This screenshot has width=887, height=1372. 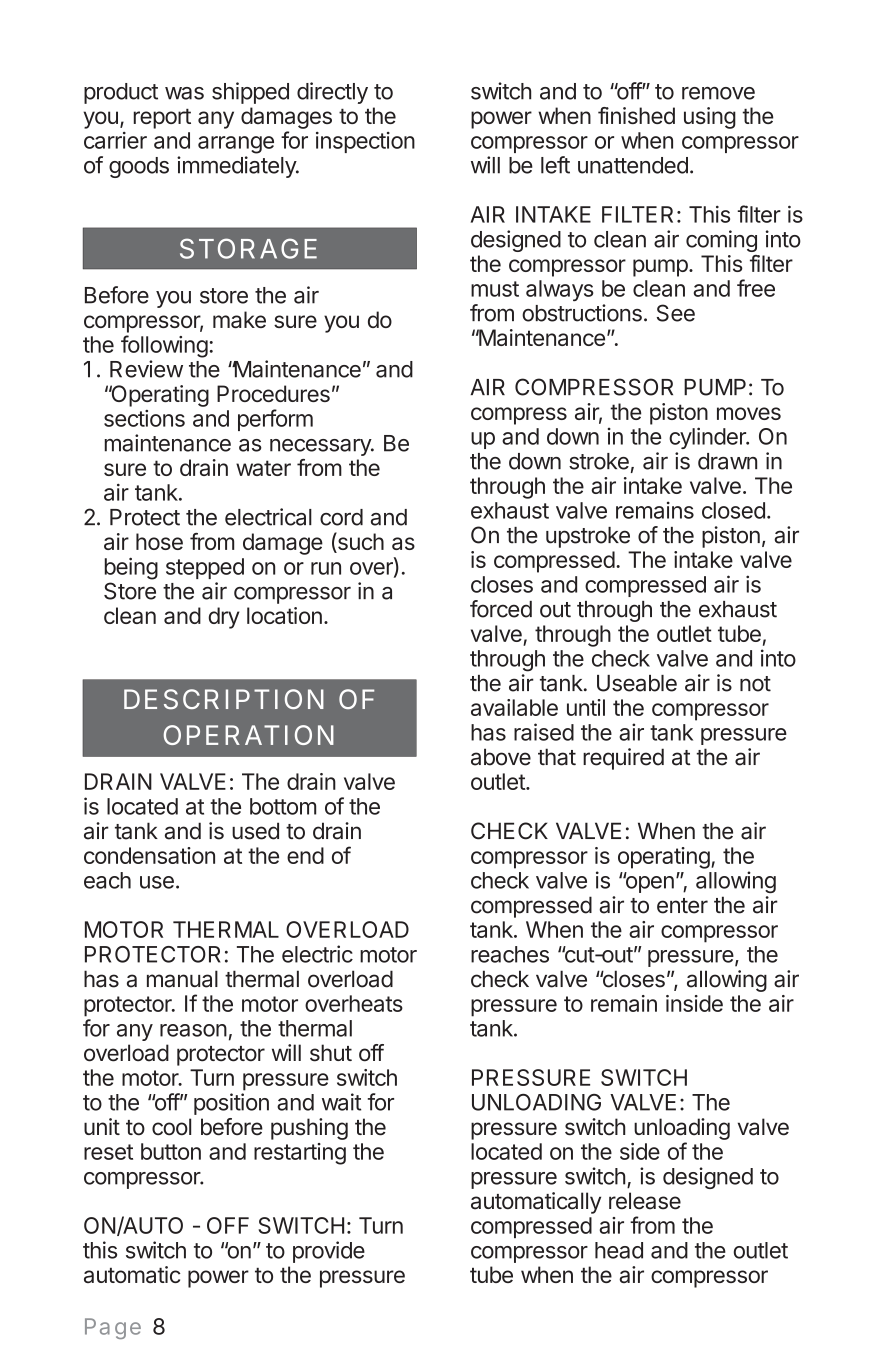 What do you see at coordinates (162, 119) in the screenshot?
I see `report` at bounding box center [162, 119].
